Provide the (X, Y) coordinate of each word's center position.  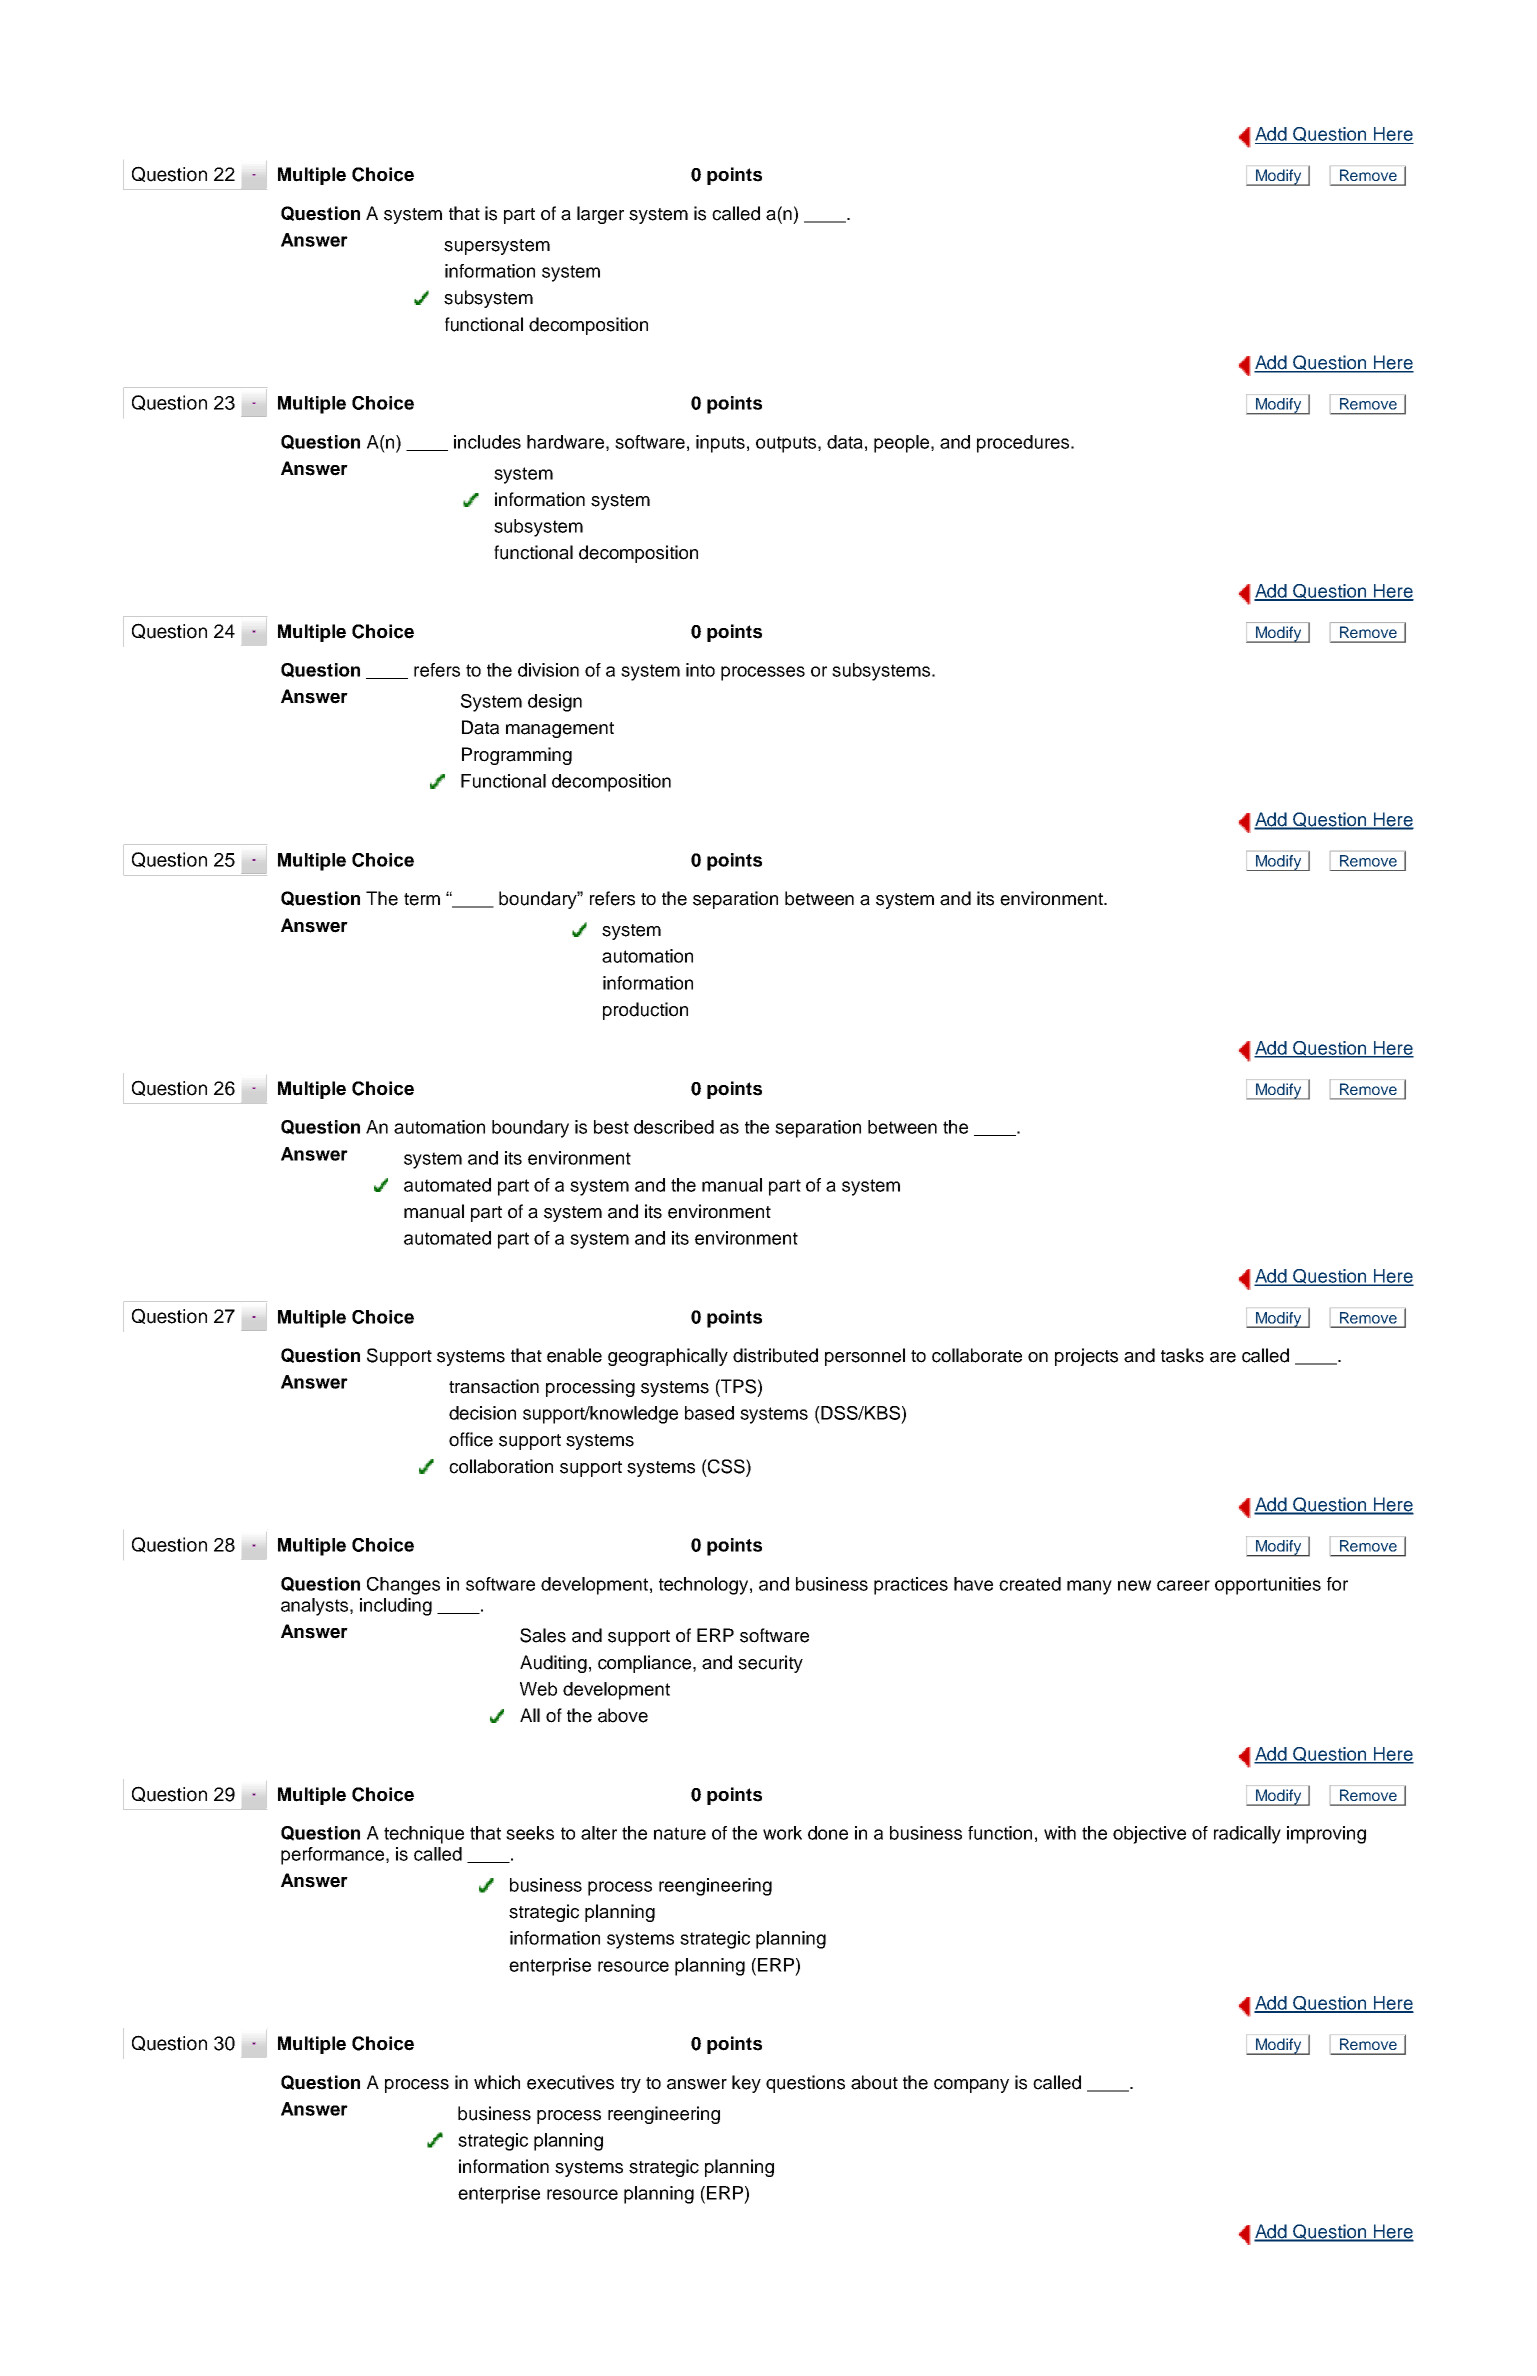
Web (538, 1689)
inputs (720, 444)
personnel (865, 1357)
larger (600, 215)
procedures (1024, 444)
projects (1086, 1357)
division (548, 670)
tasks (1182, 1355)
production (645, 1011)
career (1183, 1585)
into (700, 670)
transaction (494, 1386)
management (560, 730)
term (422, 899)
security (770, 1664)
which (497, 2082)
